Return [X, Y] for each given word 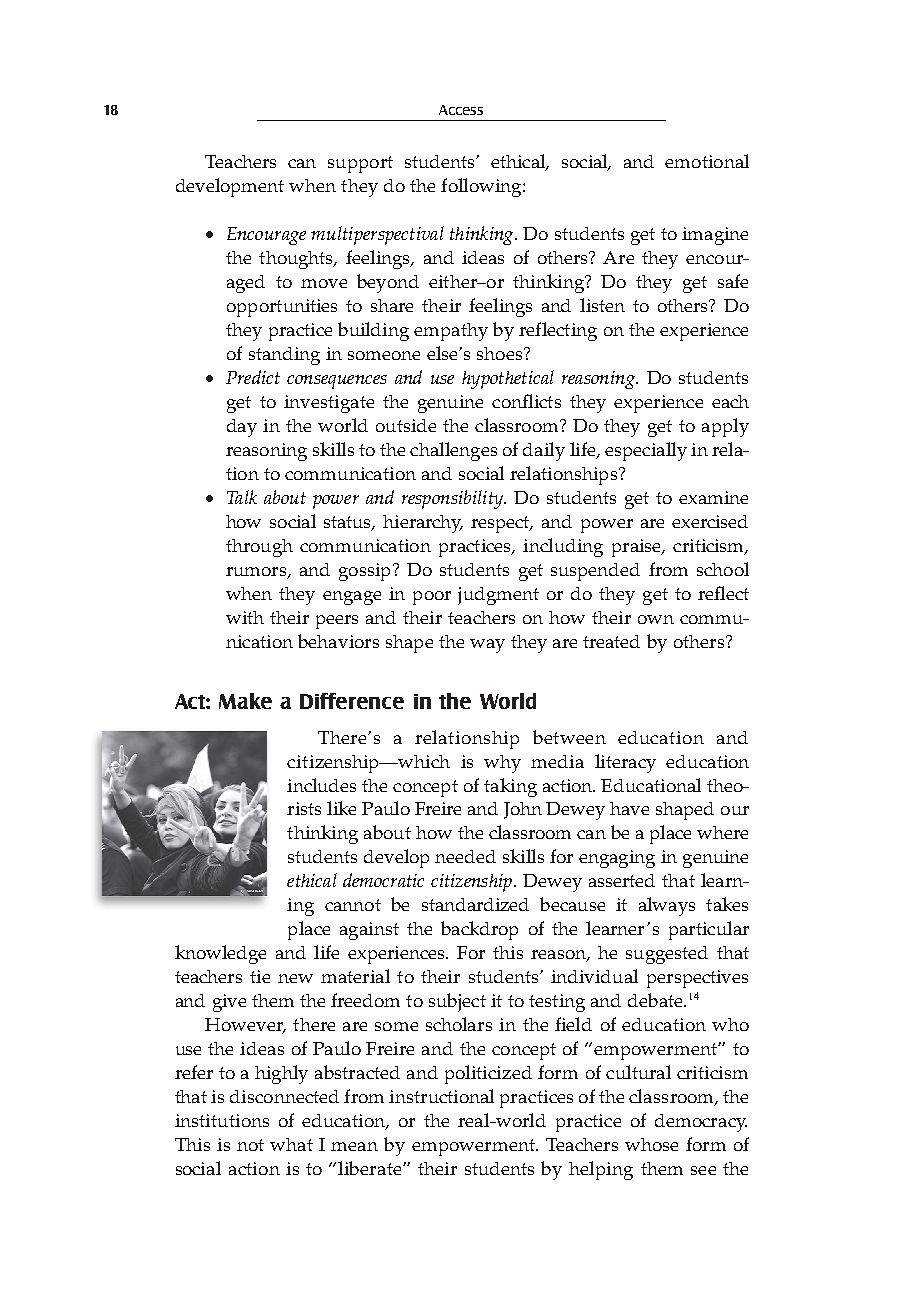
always [667, 906]
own [656, 619]
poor [432, 598]
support [360, 164]
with [245, 617]
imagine [715, 236]
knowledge [220, 954]
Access [461, 110]
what [291, 1144]
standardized [475, 904]
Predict [253, 377]
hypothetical [508, 379]
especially [646, 451]
